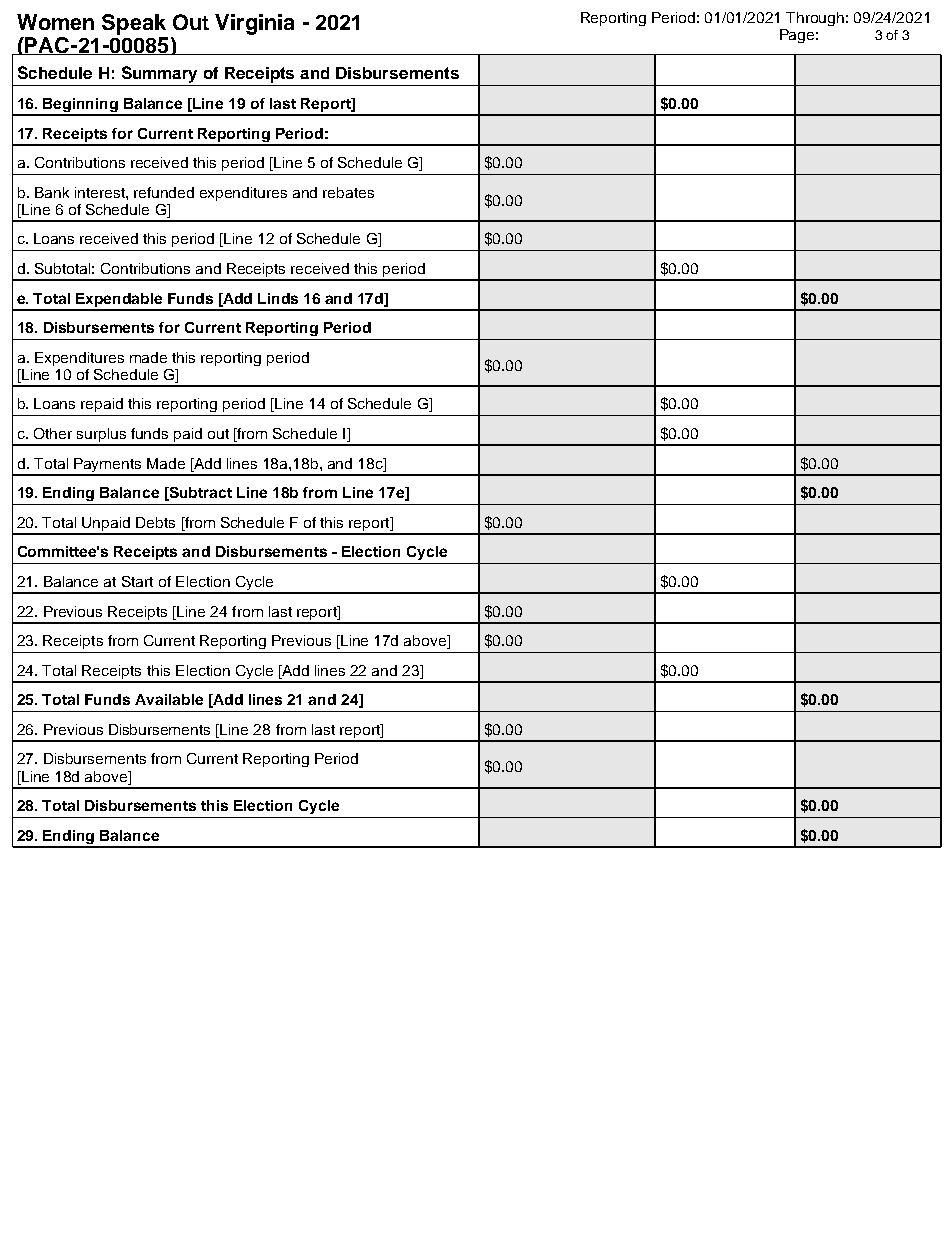 This screenshot has height=1233, width=952. What do you see at coordinates (101, 192) in the screenshot?
I see `interest` at bounding box center [101, 192].
